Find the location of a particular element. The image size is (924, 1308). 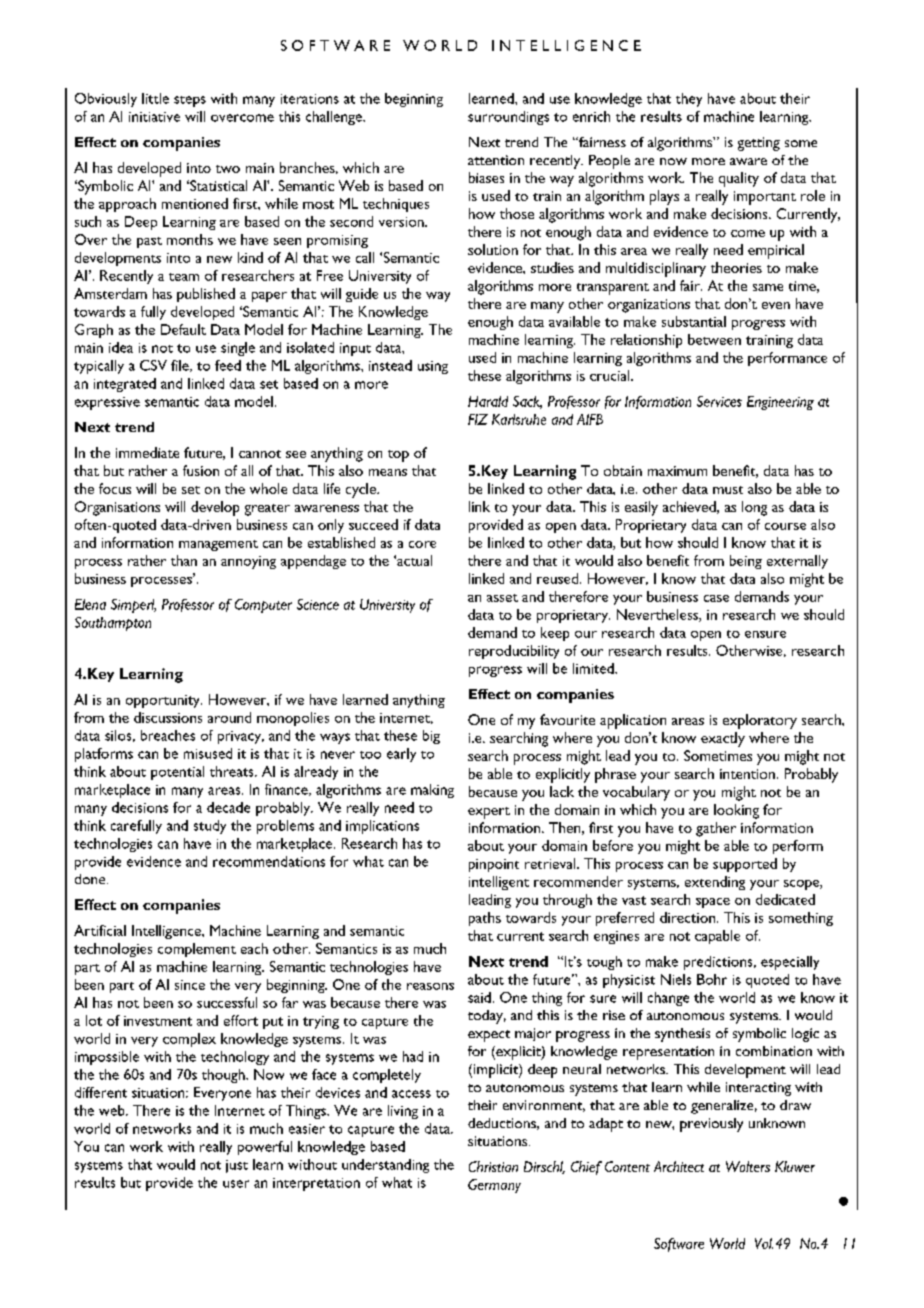

reproducibility is located at coordinates (514, 652).
